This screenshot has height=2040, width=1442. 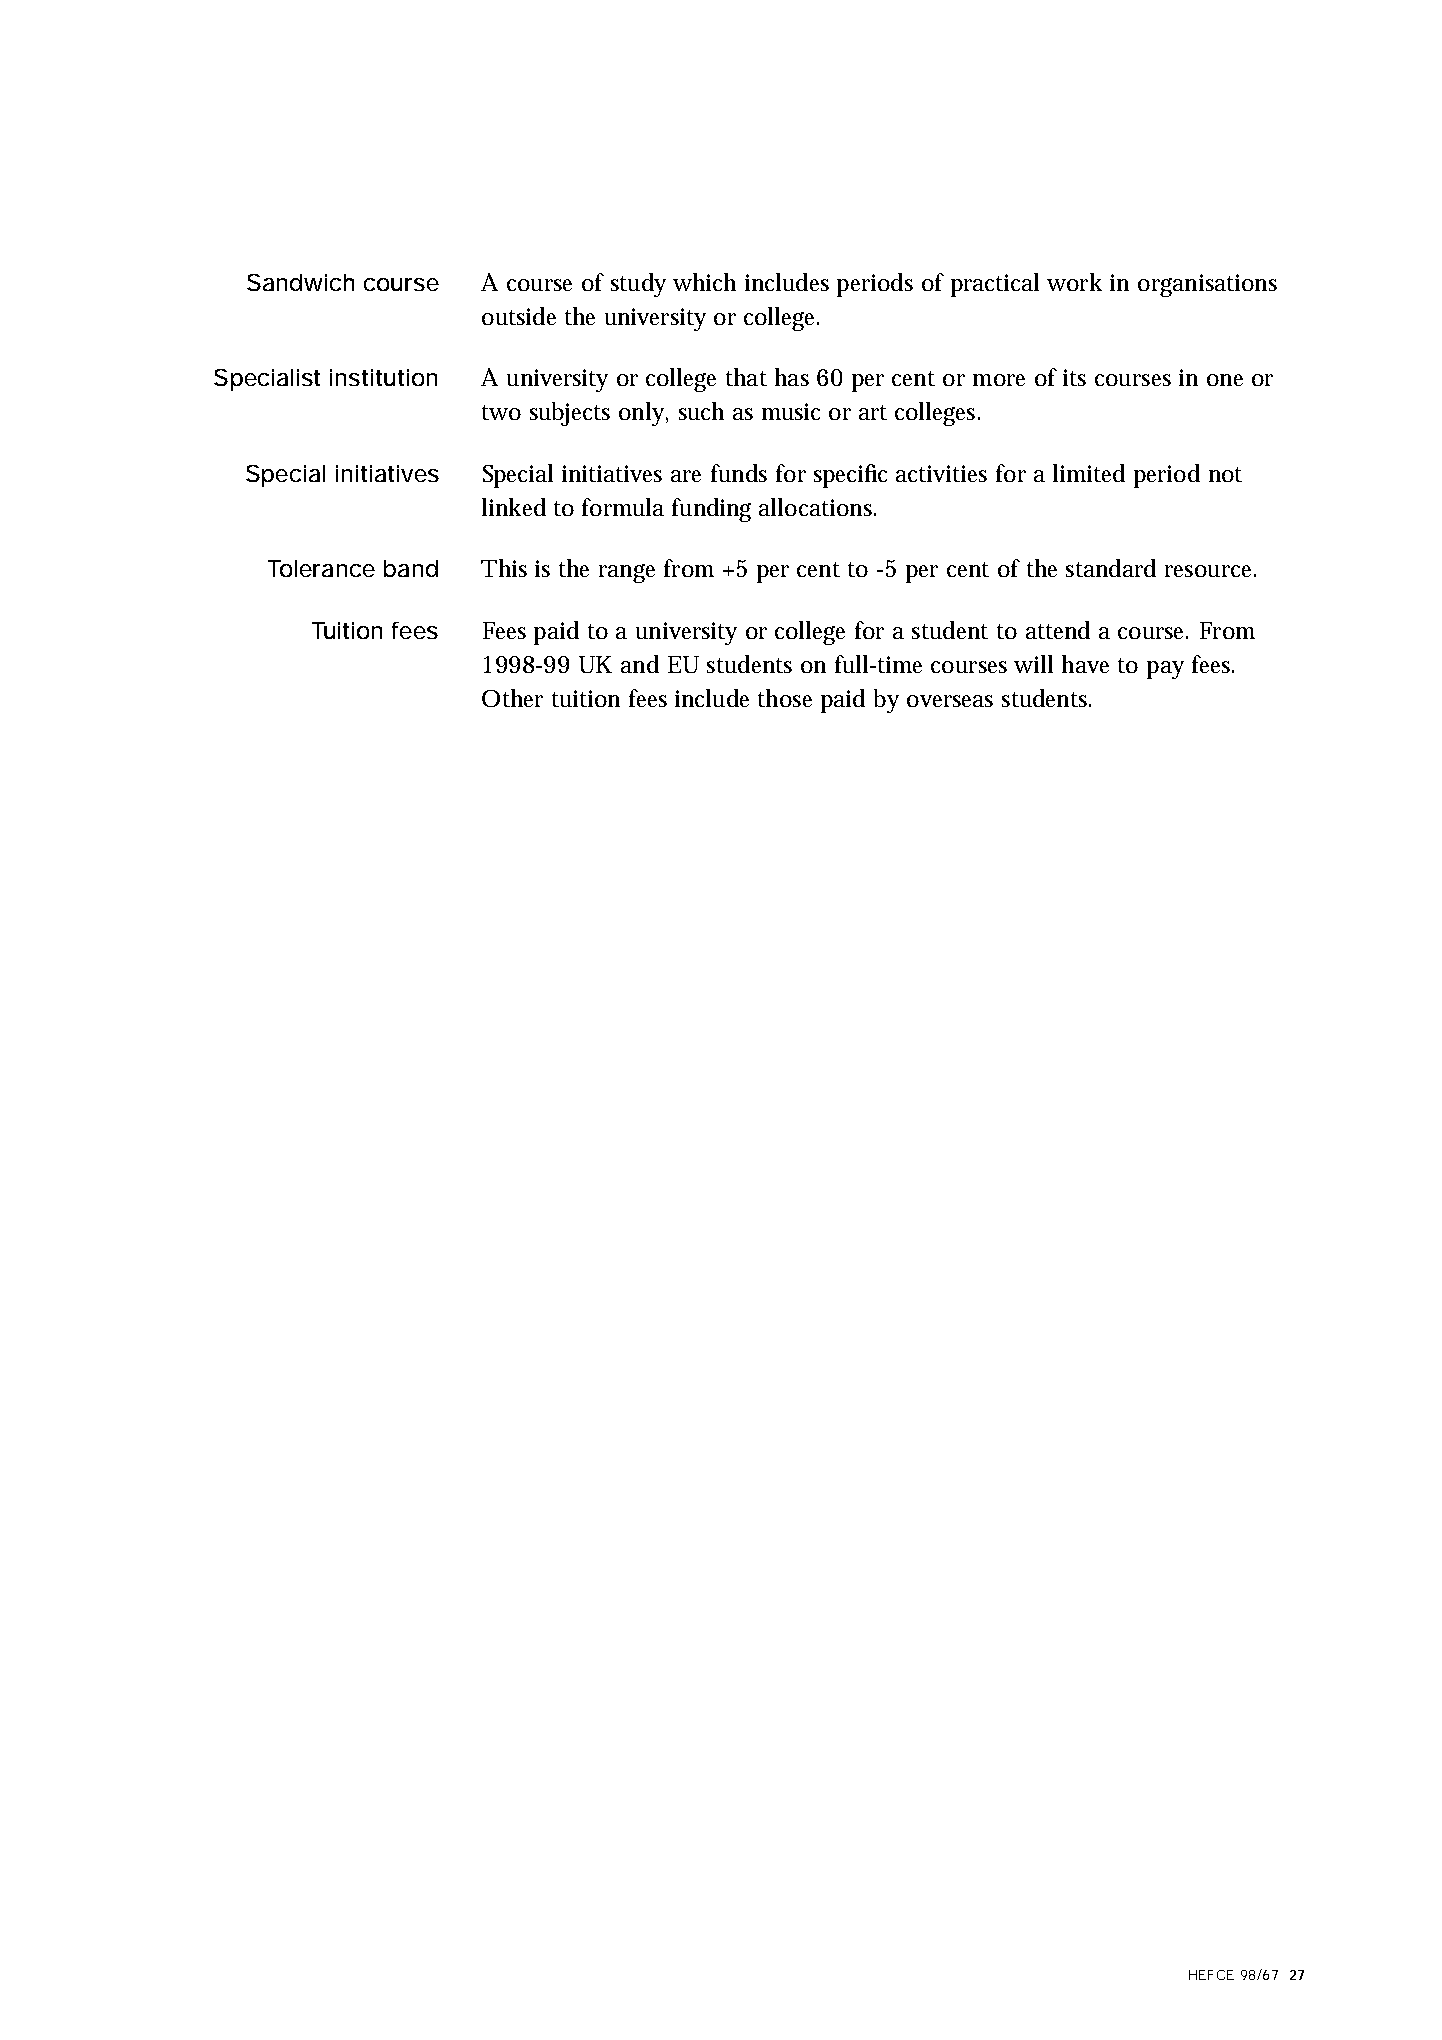 I want to click on standard, so click(x=1111, y=568).
